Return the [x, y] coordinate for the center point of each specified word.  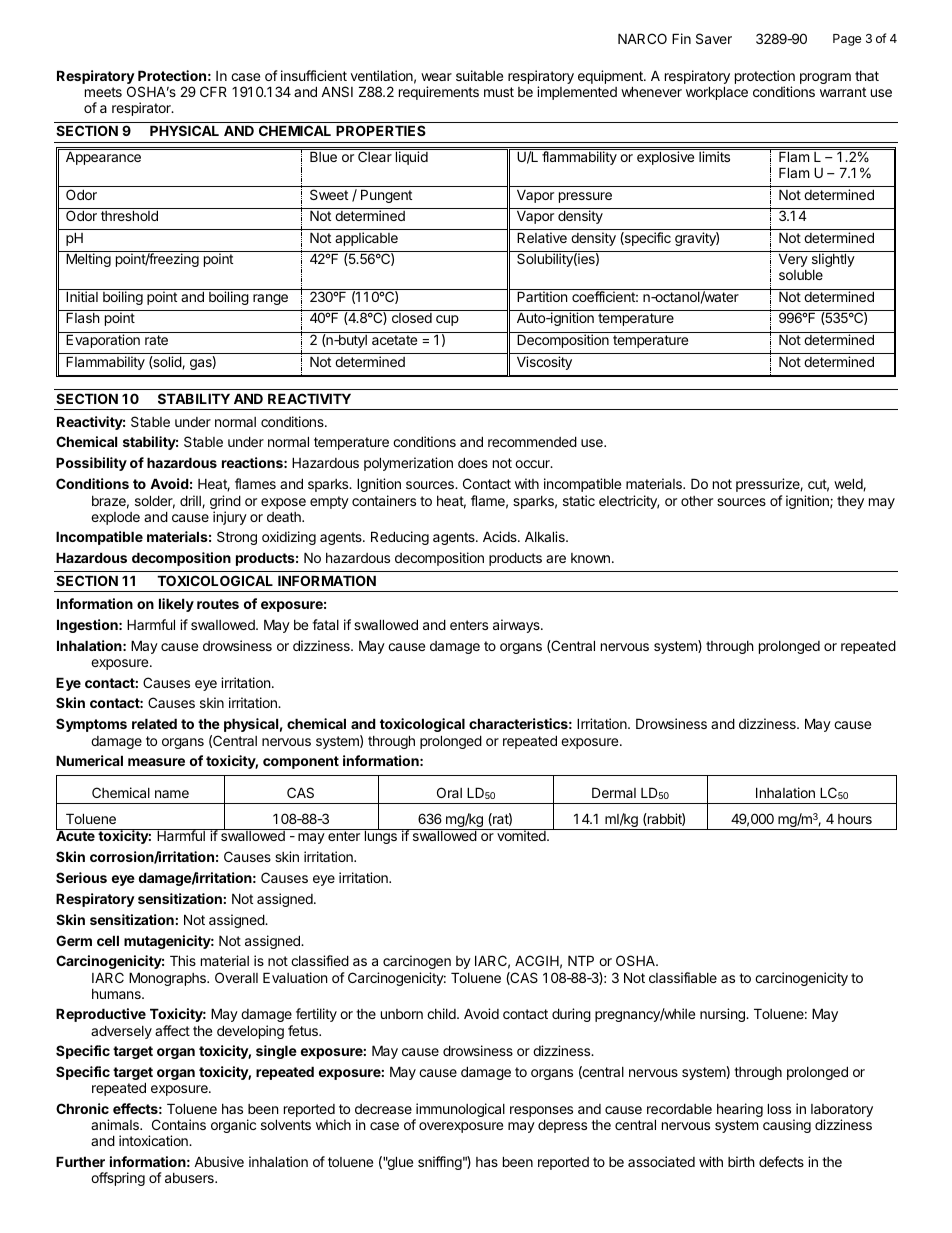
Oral [449, 792]
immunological [459, 1111]
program [825, 78]
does [473, 462]
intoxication [154, 1140]
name [172, 794]
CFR [213, 91]
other [697, 501]
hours [855, 819]
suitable [479, 75]
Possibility [91, 464]
